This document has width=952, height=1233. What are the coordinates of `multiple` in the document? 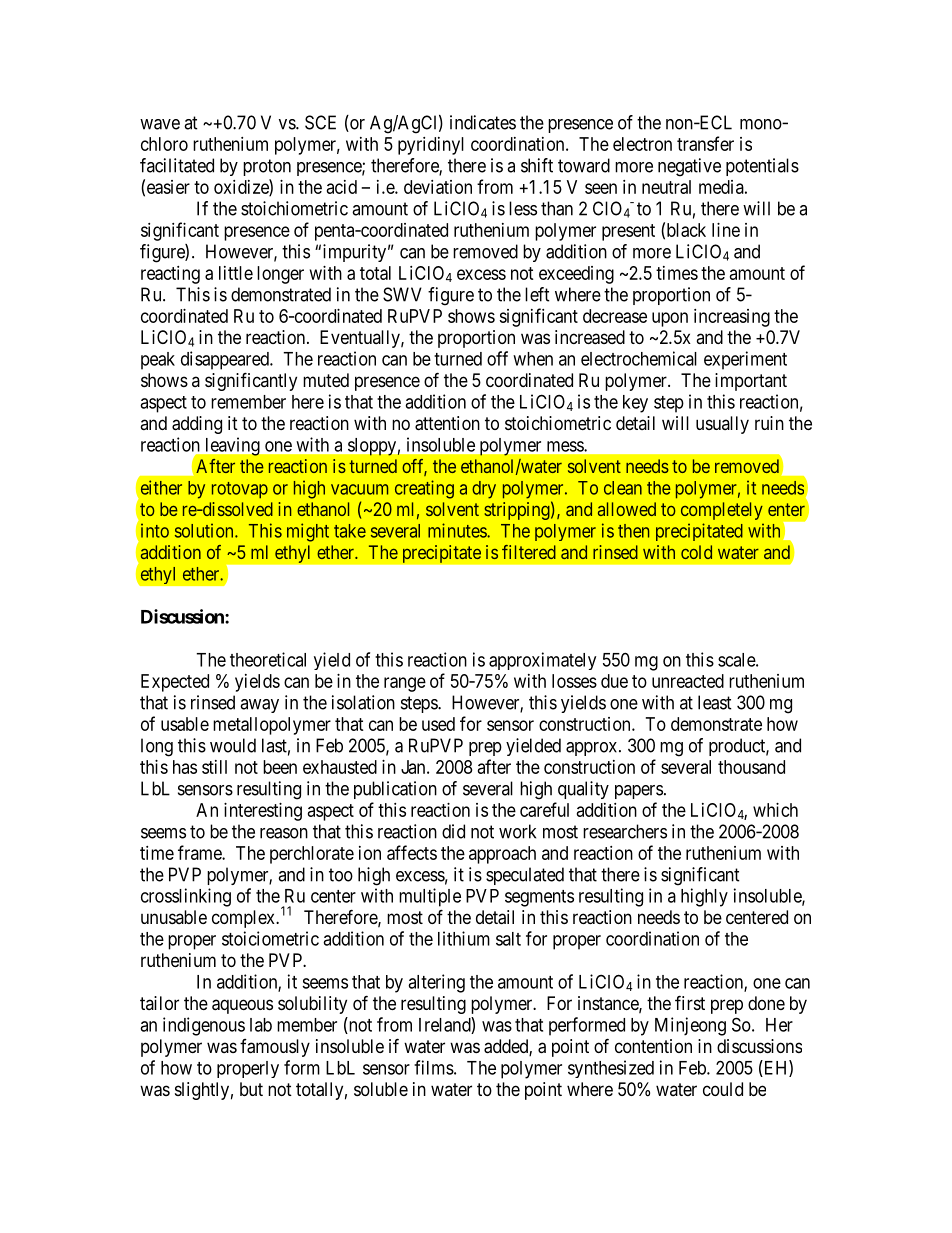 It's located at (430, 897).
